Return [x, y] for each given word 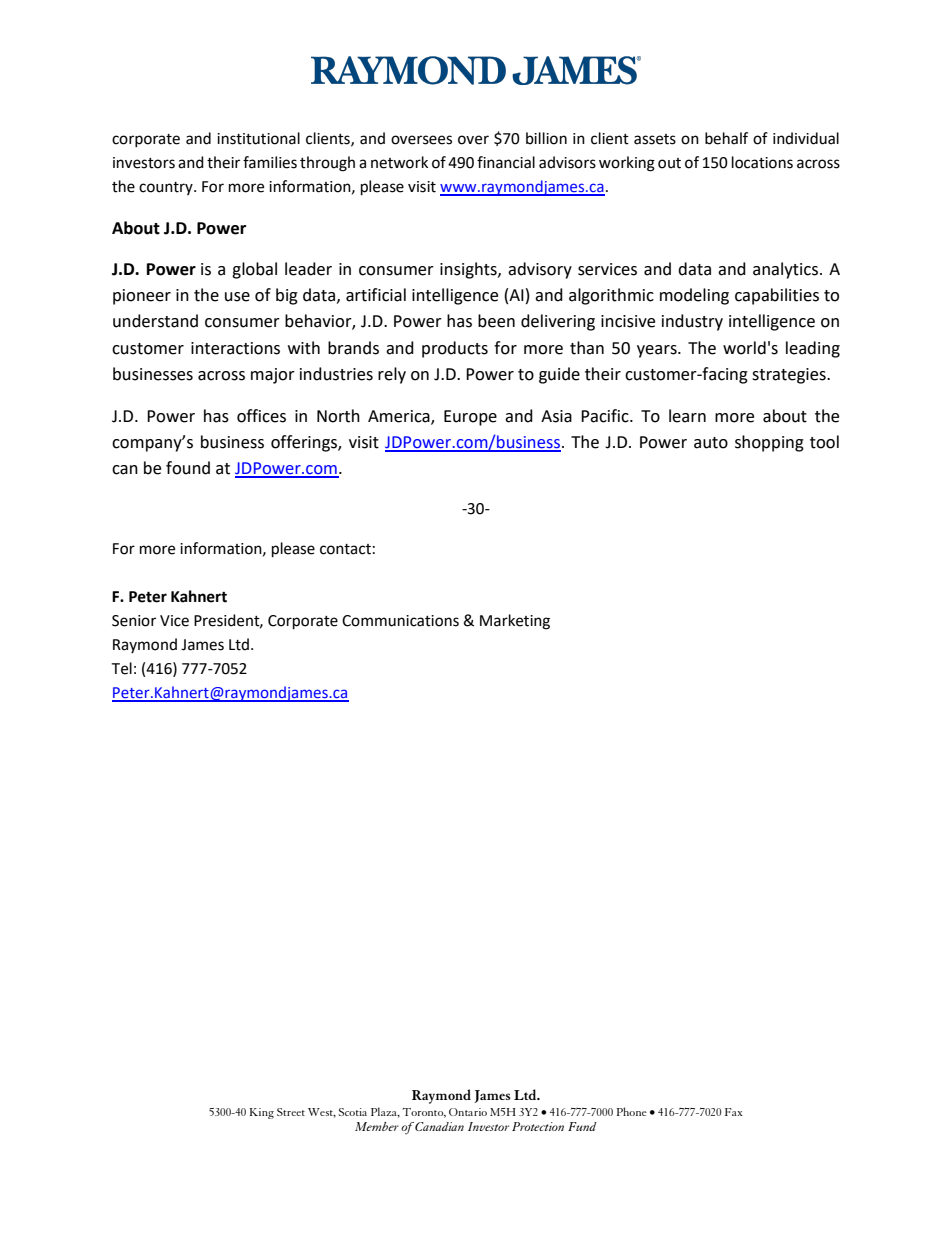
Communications [400, 621]
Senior [134, 621]
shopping [769, 443]
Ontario [468, 1112]
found [188, 468]
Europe [470, 418]
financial [506, 162]
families [270, 162]
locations [762, 162]
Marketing [515, 622]
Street [291, 1112]
